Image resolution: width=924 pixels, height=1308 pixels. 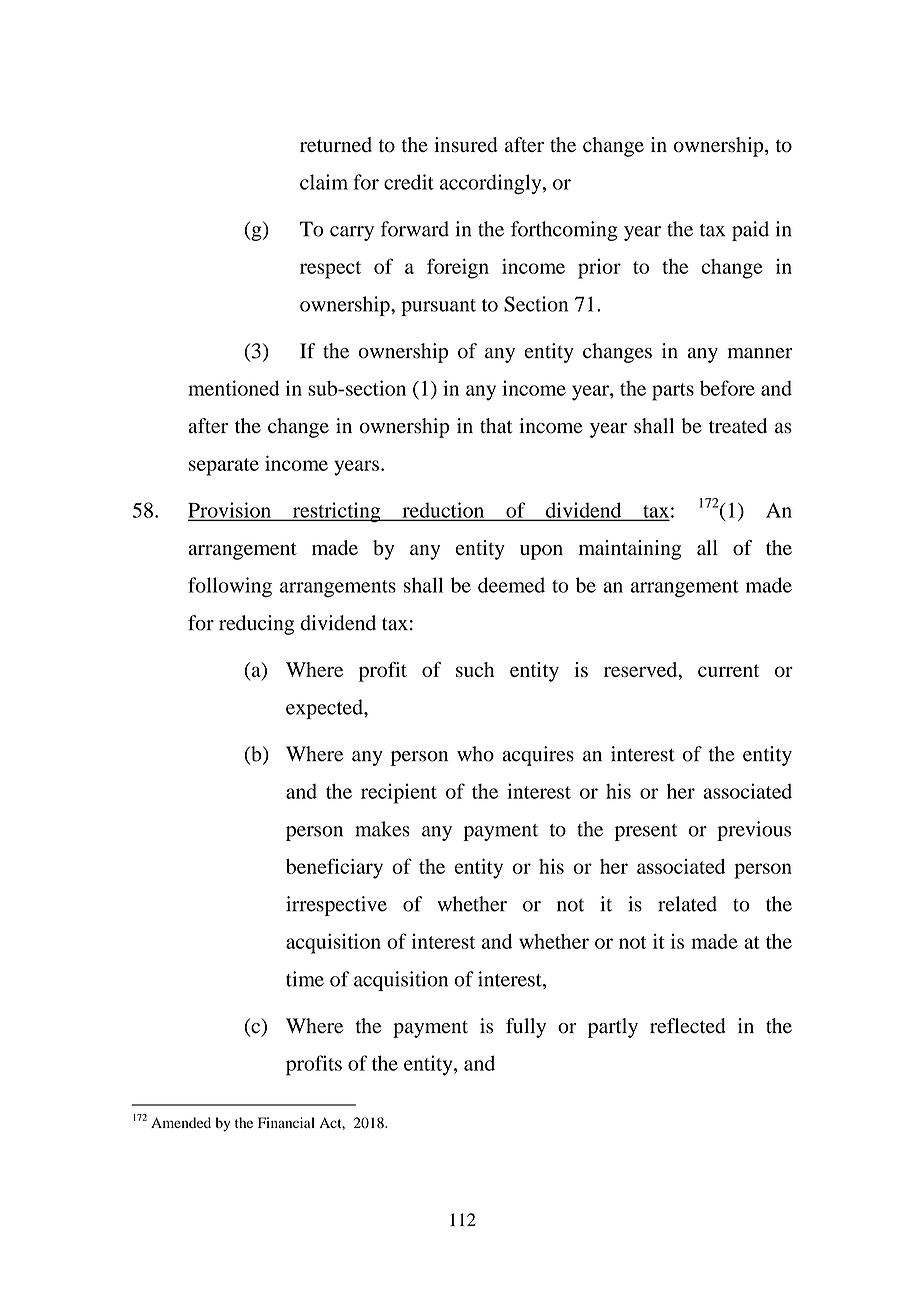 What do you see at coordinates (325, 709) in the page?
I see `expected` at bounding box center [325, 709].
